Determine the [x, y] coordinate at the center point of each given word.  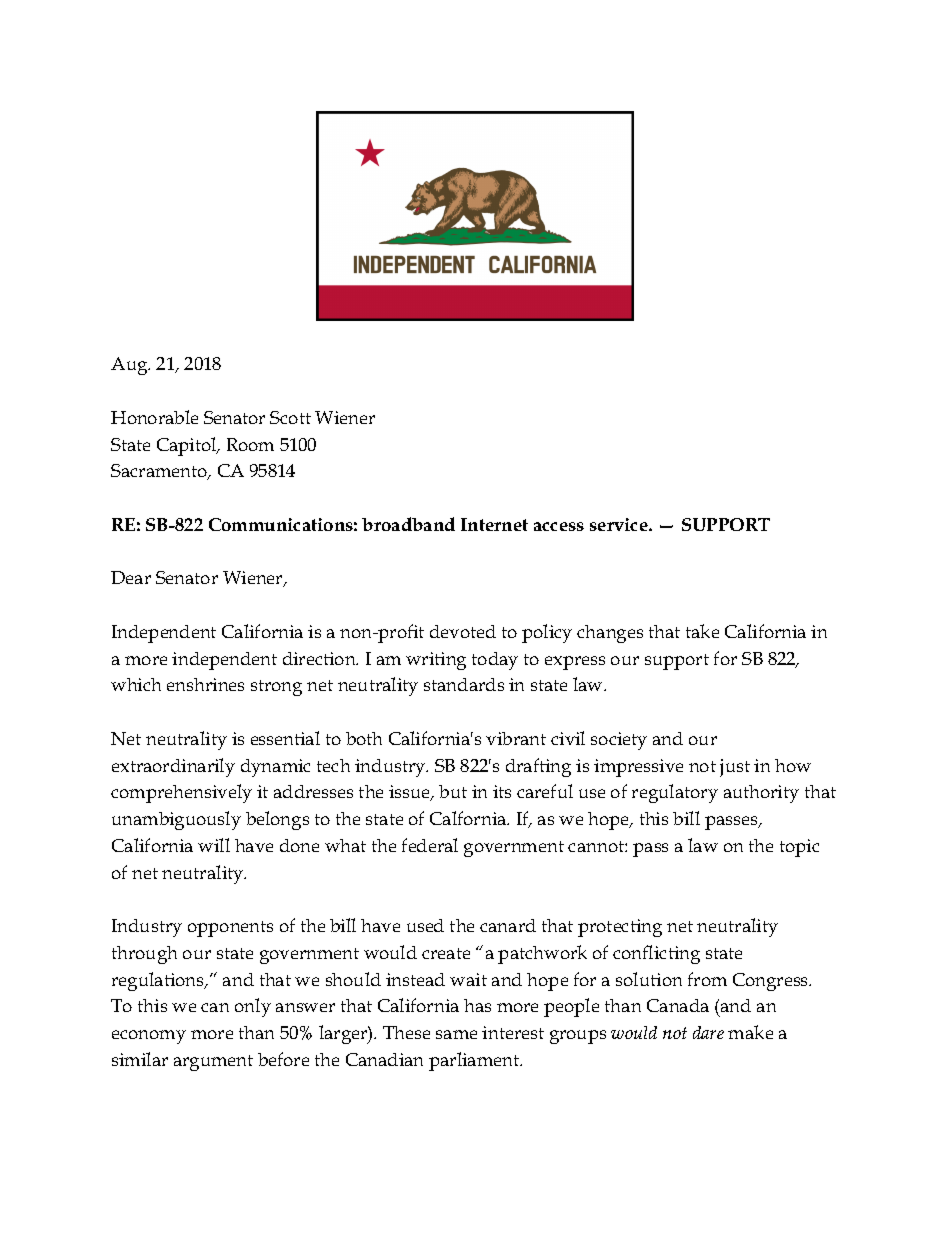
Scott [290, 417]
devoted [463, 631]
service [620, 524]
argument [213, 1063]
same [456, 1034]
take [702, 631]
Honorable [154, 417]
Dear [131, 577]
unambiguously [176, 820]
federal [430, 845]
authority [761, 794]
